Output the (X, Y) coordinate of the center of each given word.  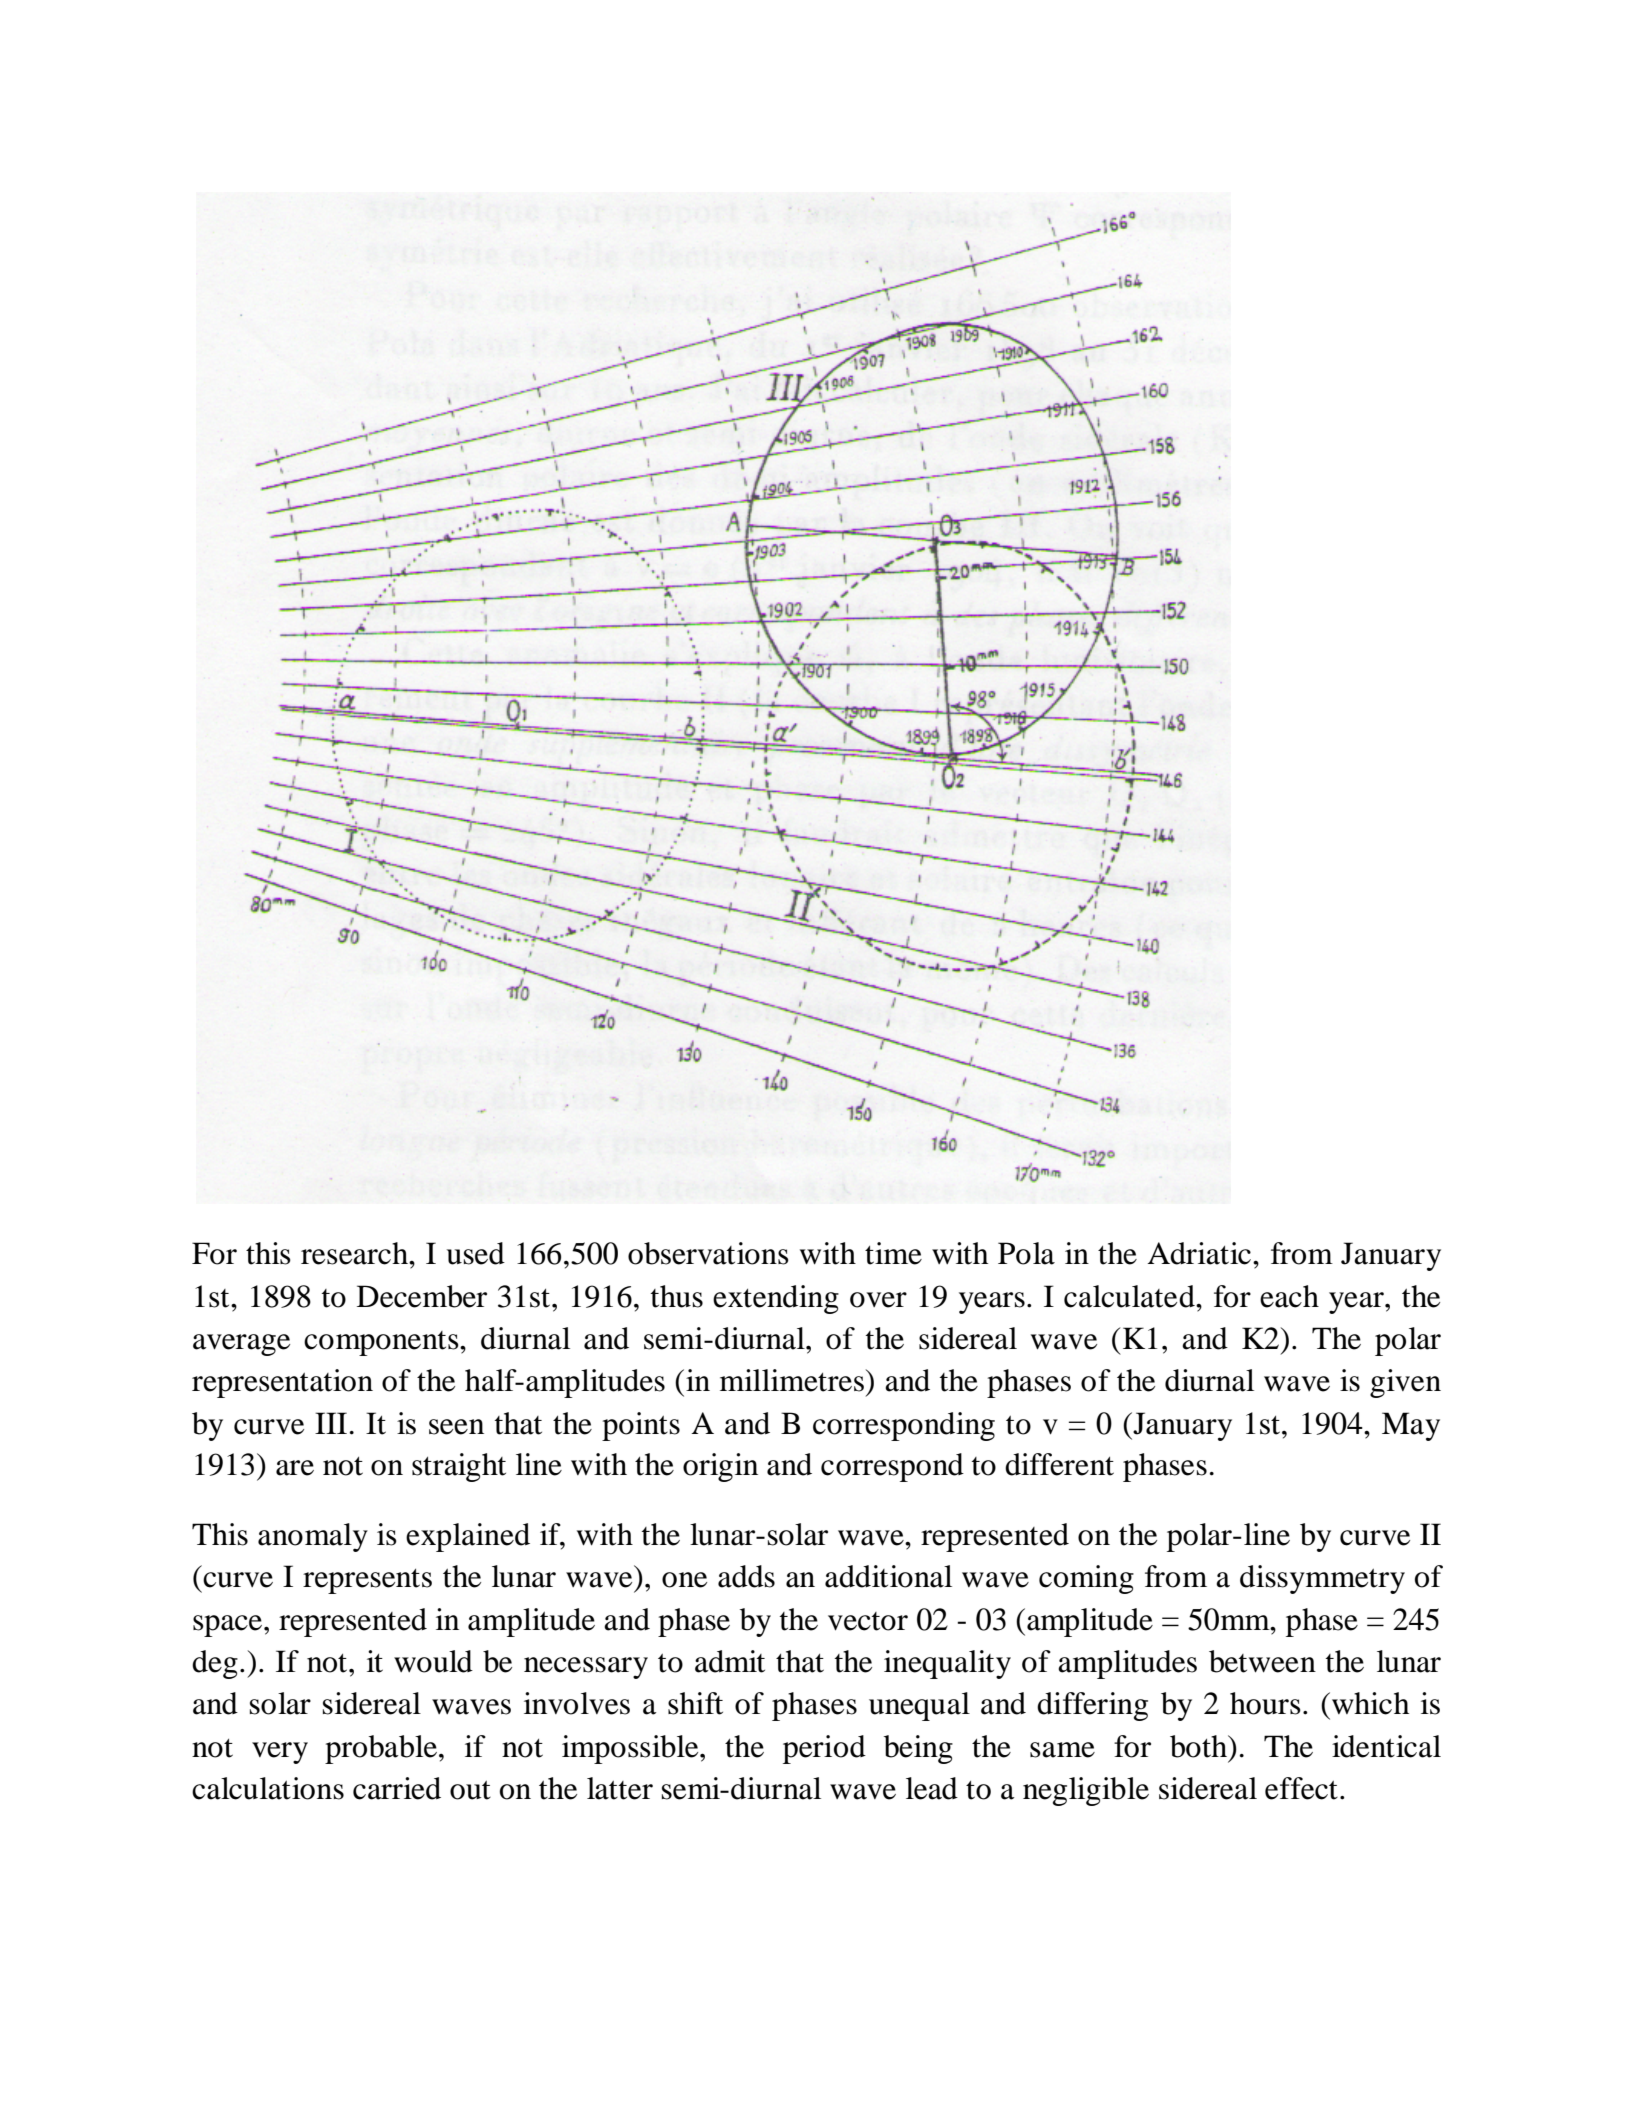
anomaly (313, 1537)
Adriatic (1200, 1253)
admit (730, 1661)
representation (282, 1383)
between (1262, 1661)
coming (1086, 1579)
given (1405, 1383)
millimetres (792, 1380)
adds (746, 1576)
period (824, 1749)
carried (397, 1788)
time (893, 1253)
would (433, 1661)
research (356, 1253)
